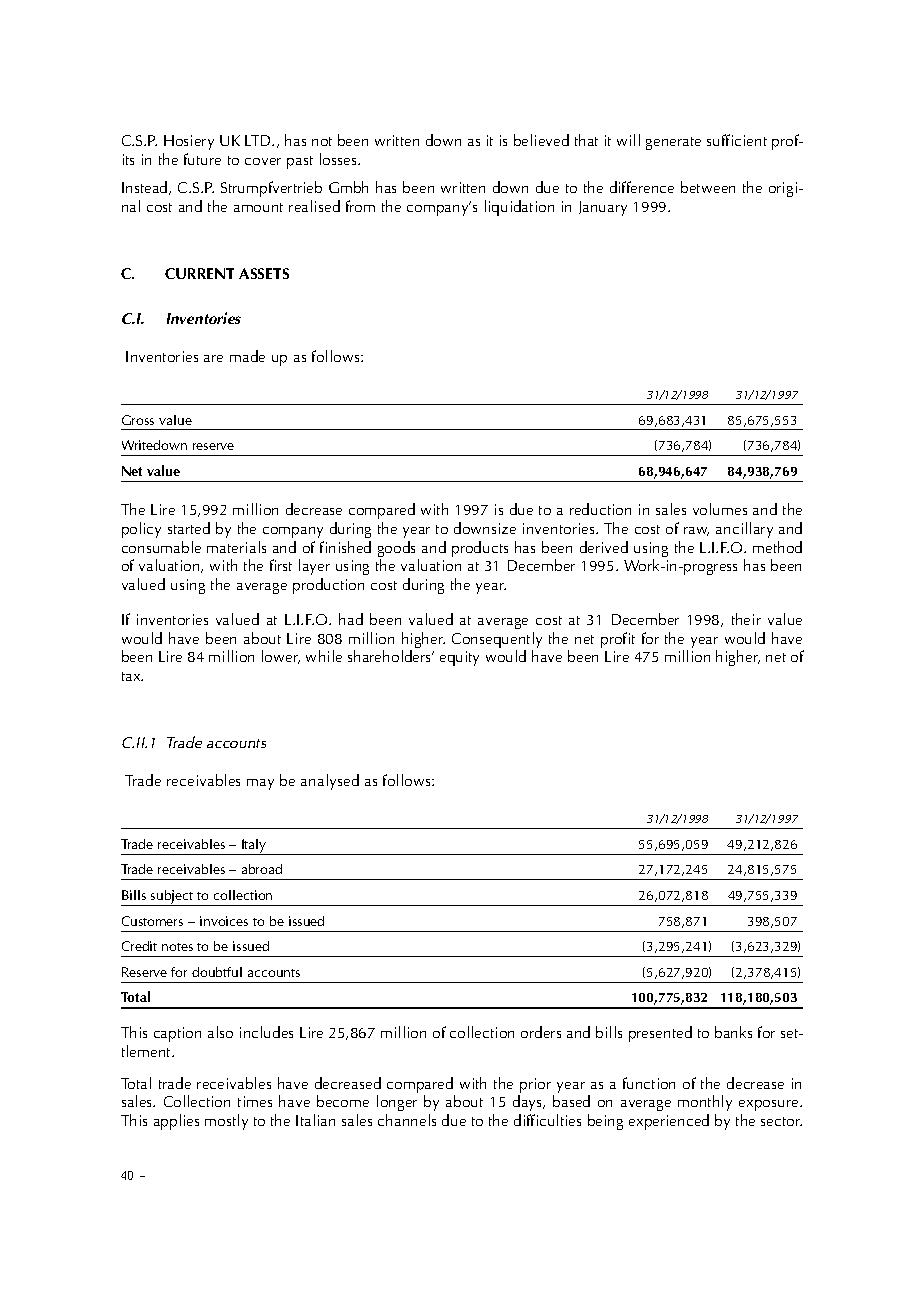  What do you see at coordinates (202, 159) in the screenshot?
I see `future` at bounding box center [202, 159].
